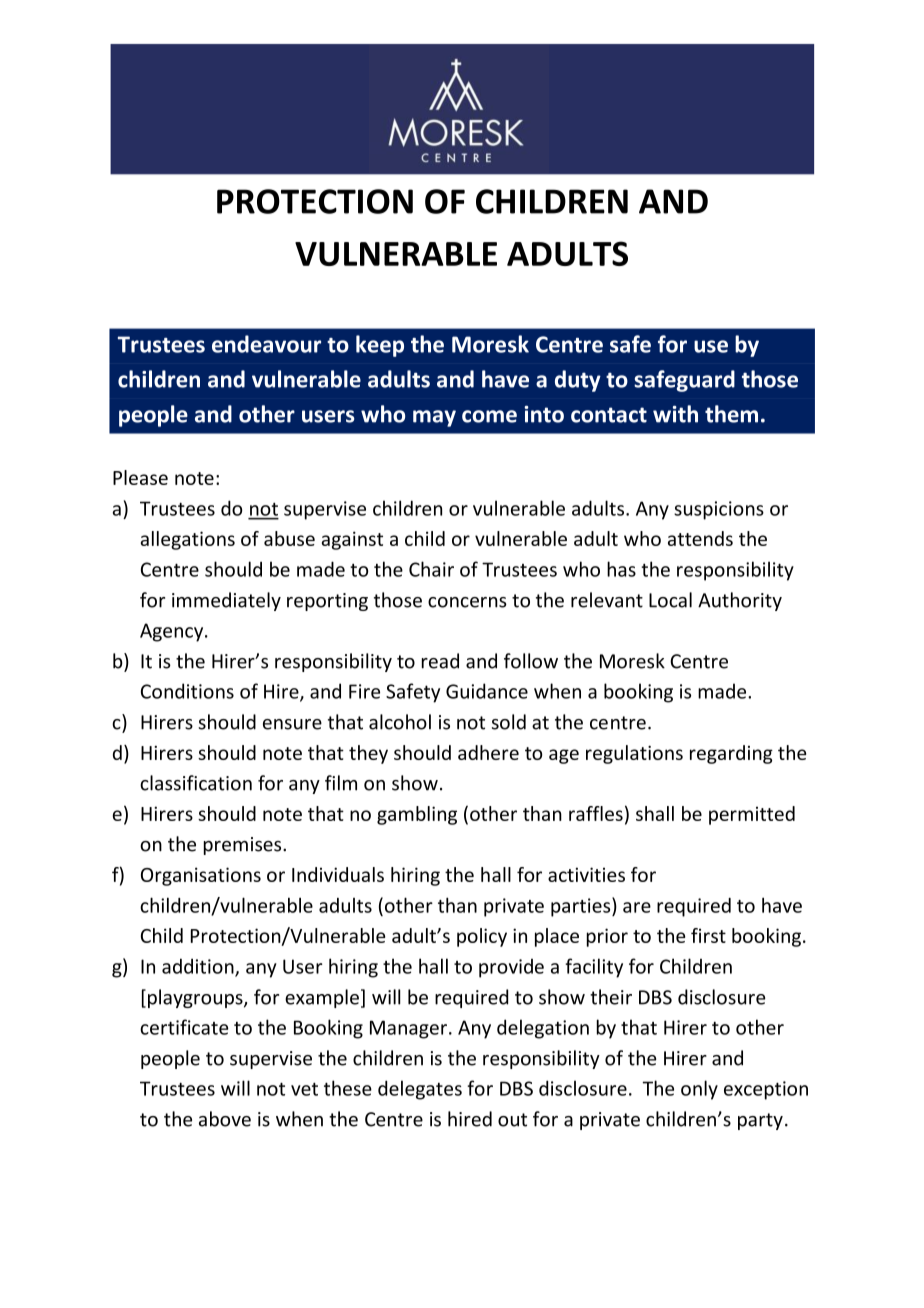 The width and height of the screenshot is (924, 1308). What do you see at coordinates (380, 346) in the screenshot?
I see `keep` at bounding box center [380, 346].
